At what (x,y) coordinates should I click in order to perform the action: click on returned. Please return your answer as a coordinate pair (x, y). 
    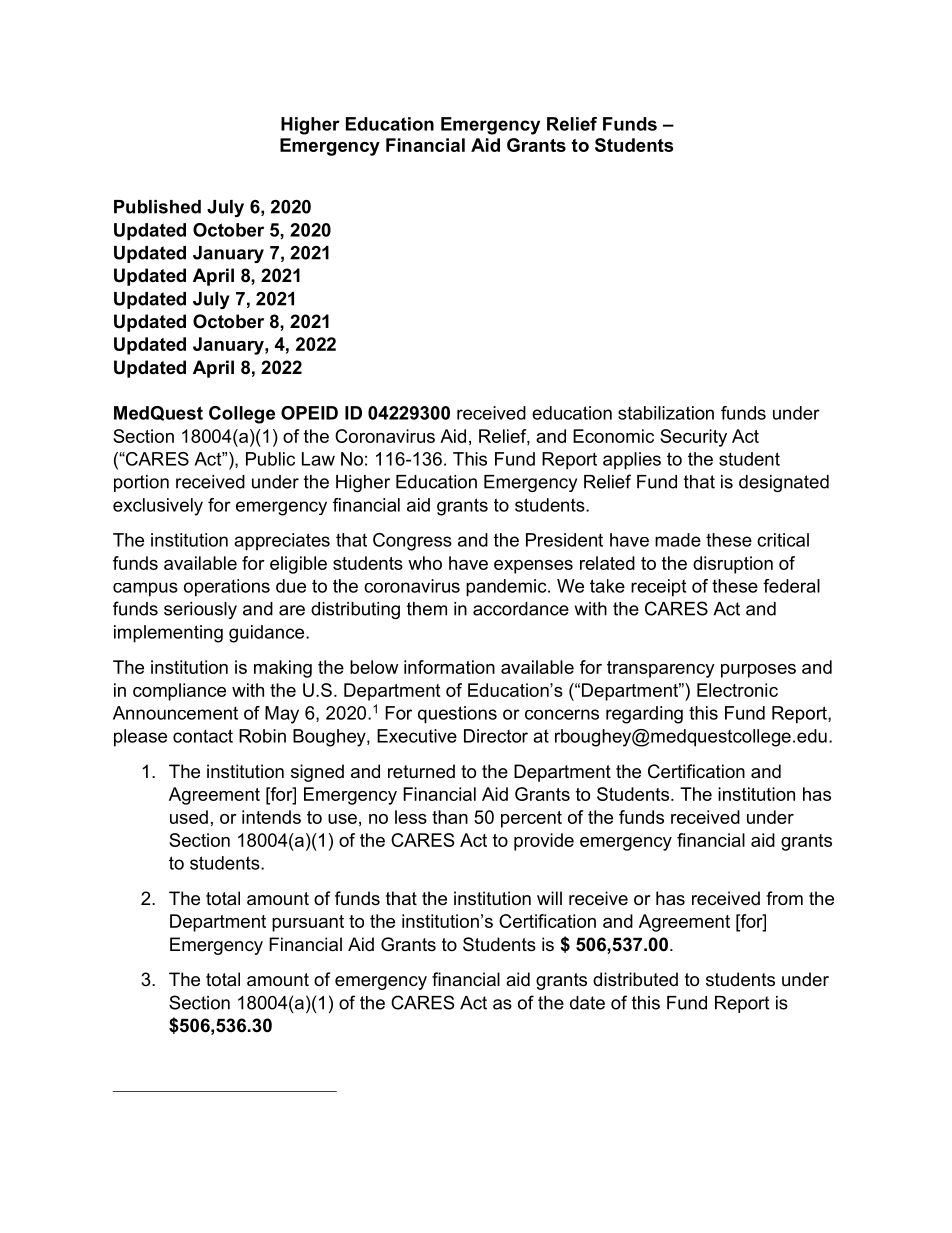
    Looking at the image, I should click on (421, 771).
